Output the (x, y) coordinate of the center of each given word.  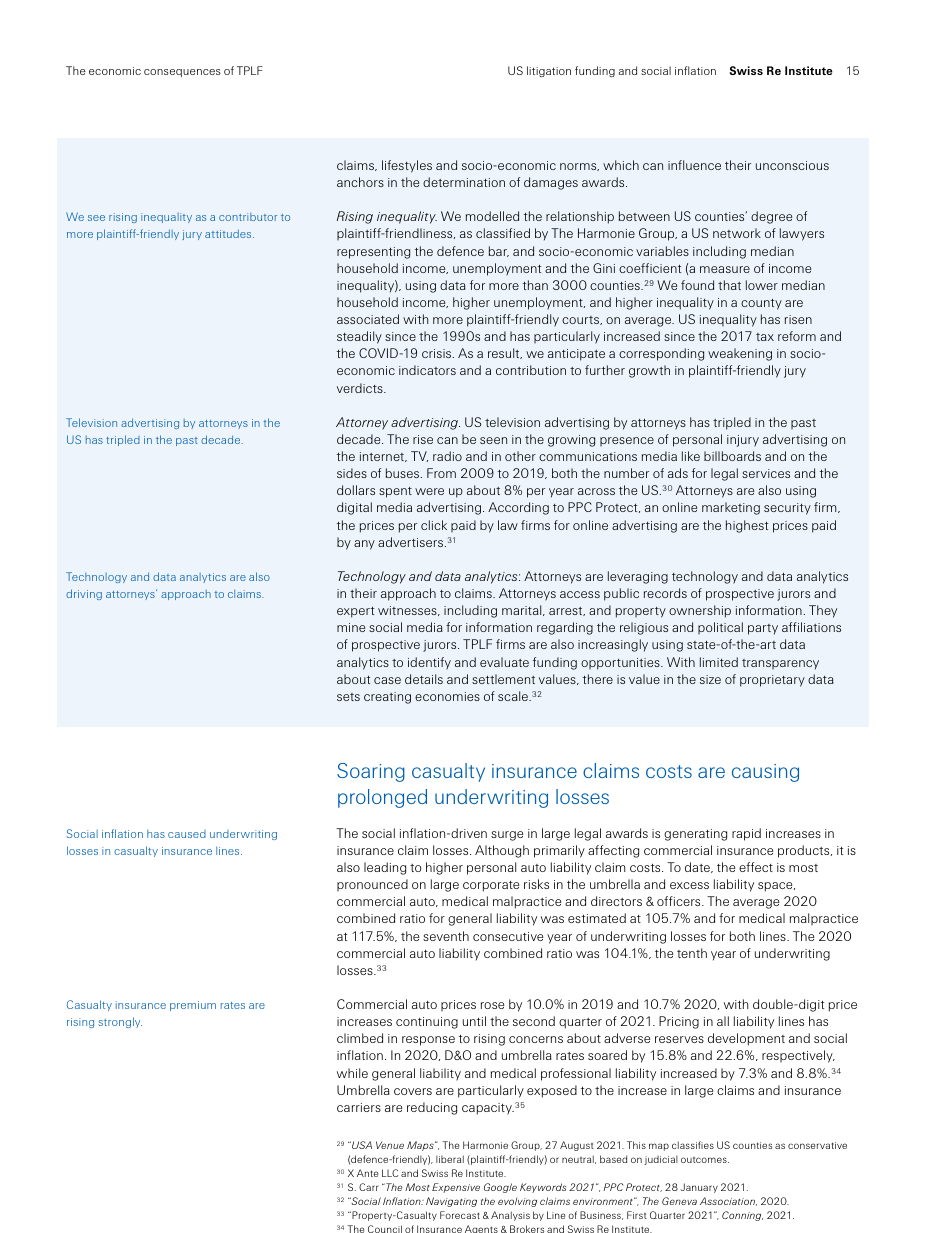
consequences (182, 73)
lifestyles (407, 166)
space (776, 887)
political (720, 628)
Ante (367, 1173)
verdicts (361, 388)
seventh (446, 936)
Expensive (456, 1188)
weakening (740, 354)
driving (84, 594)
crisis (438, 353)
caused (187, 834)
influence (694, 165)
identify (429, 663)
